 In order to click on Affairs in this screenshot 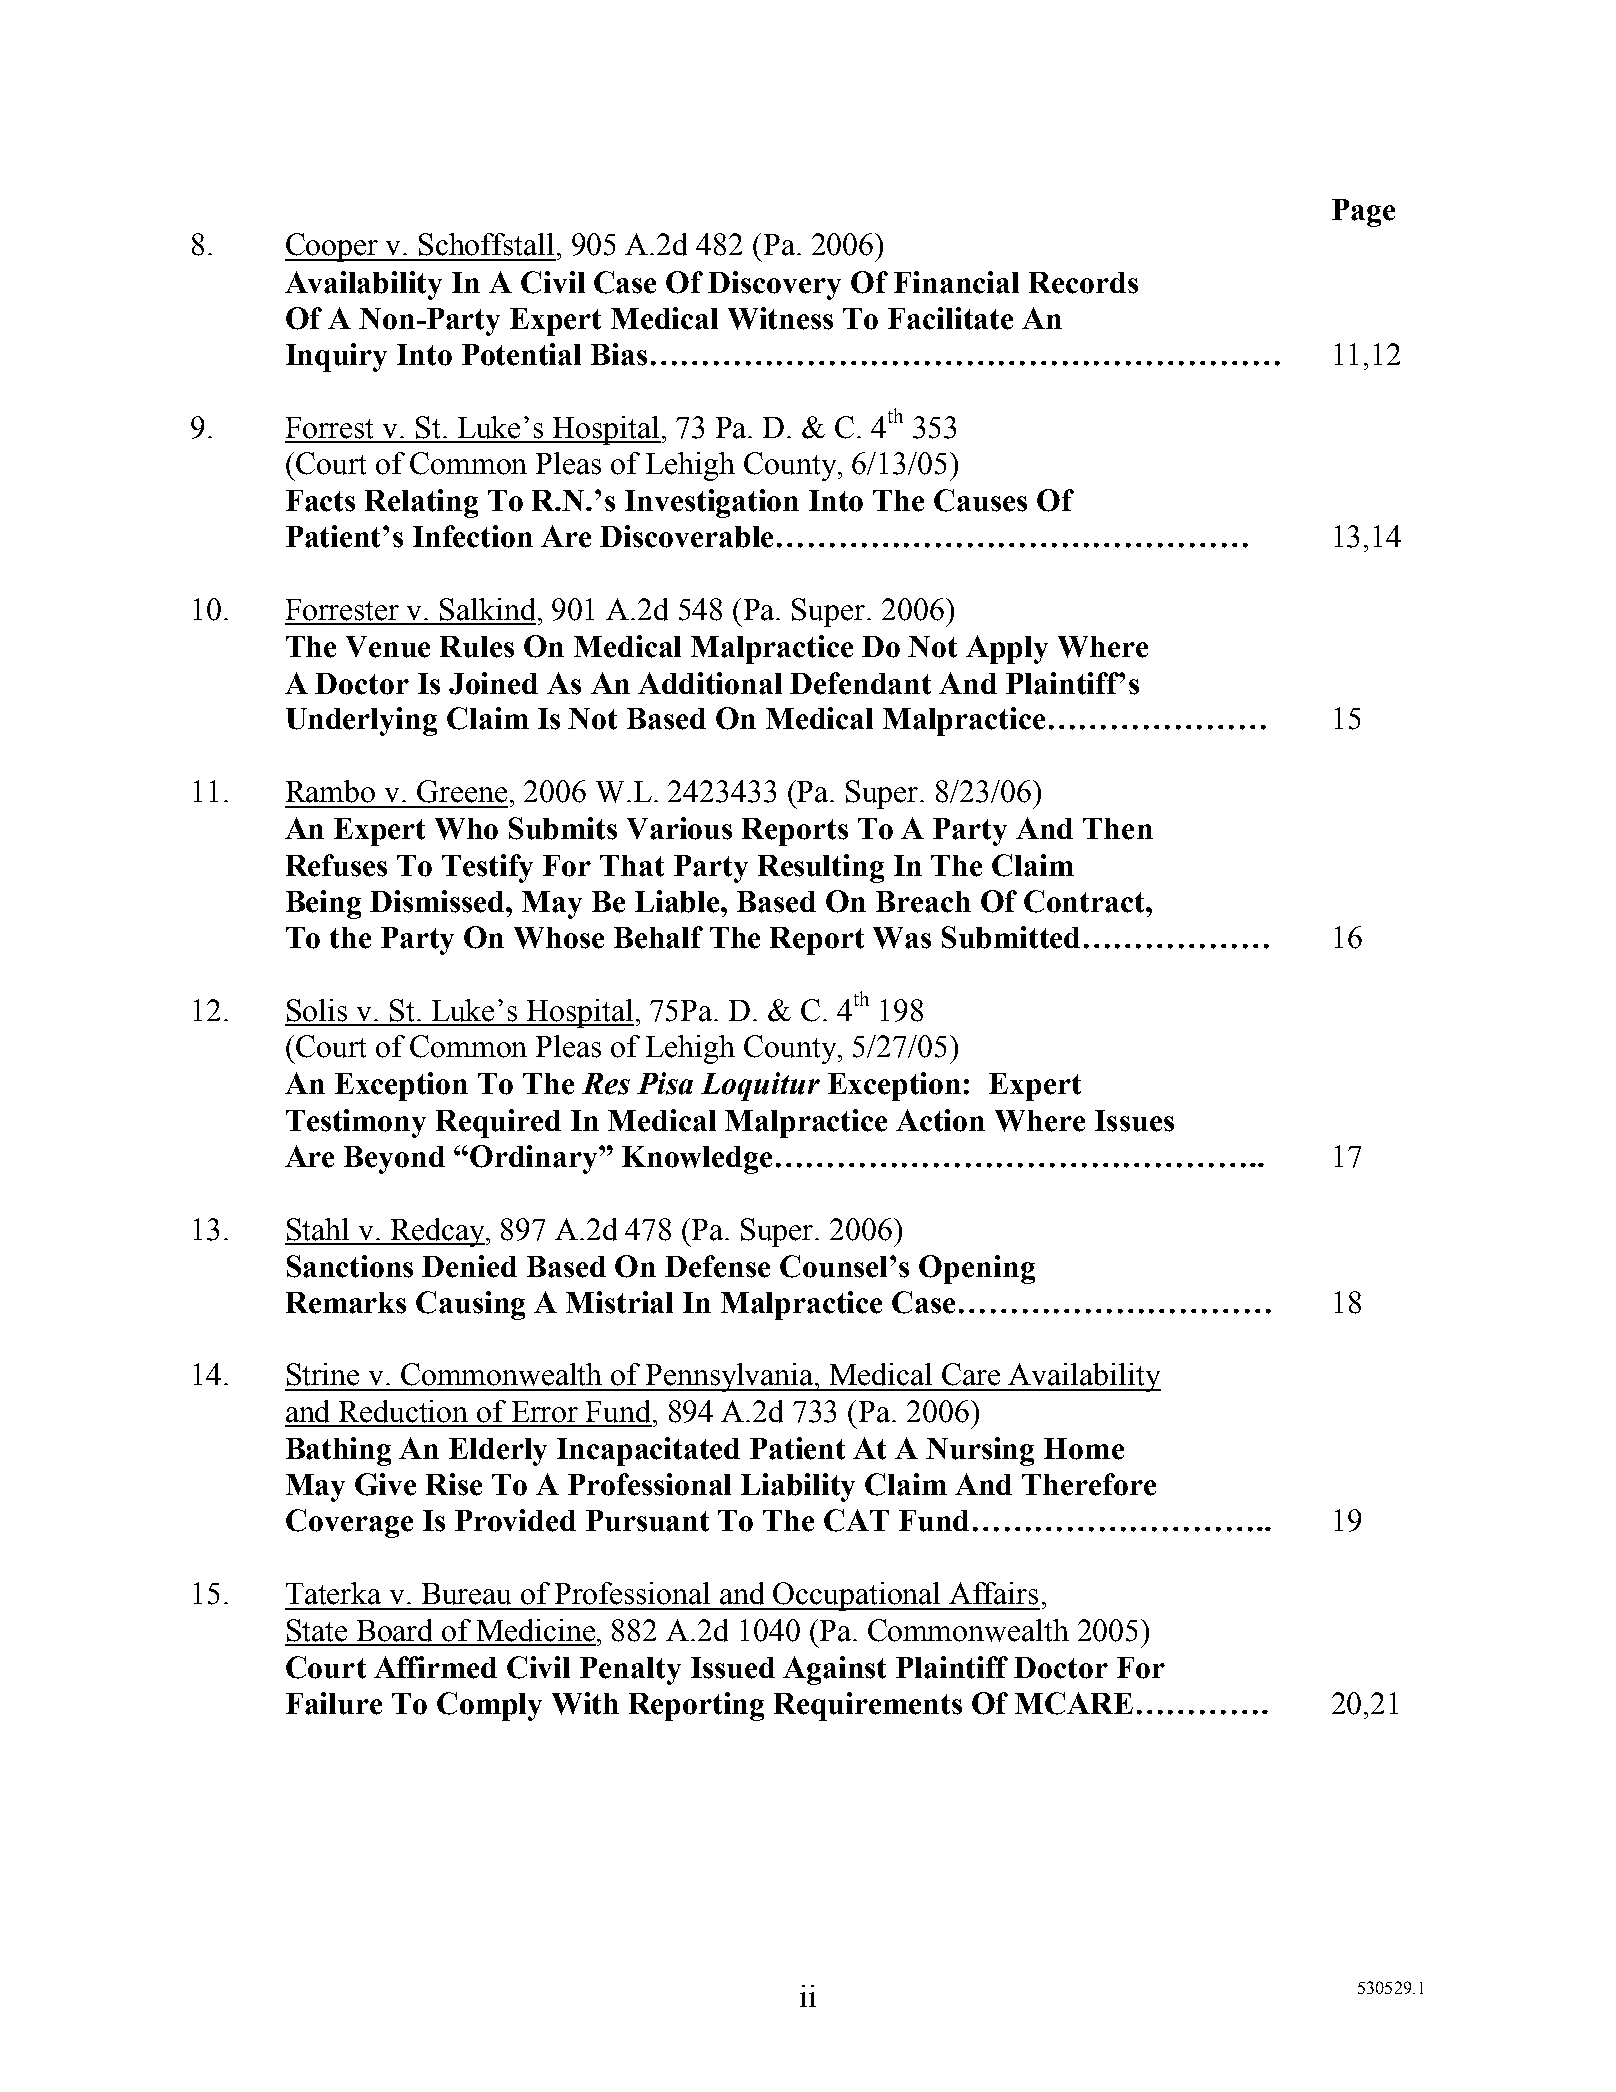, I will do `click(993, 1593)`.
